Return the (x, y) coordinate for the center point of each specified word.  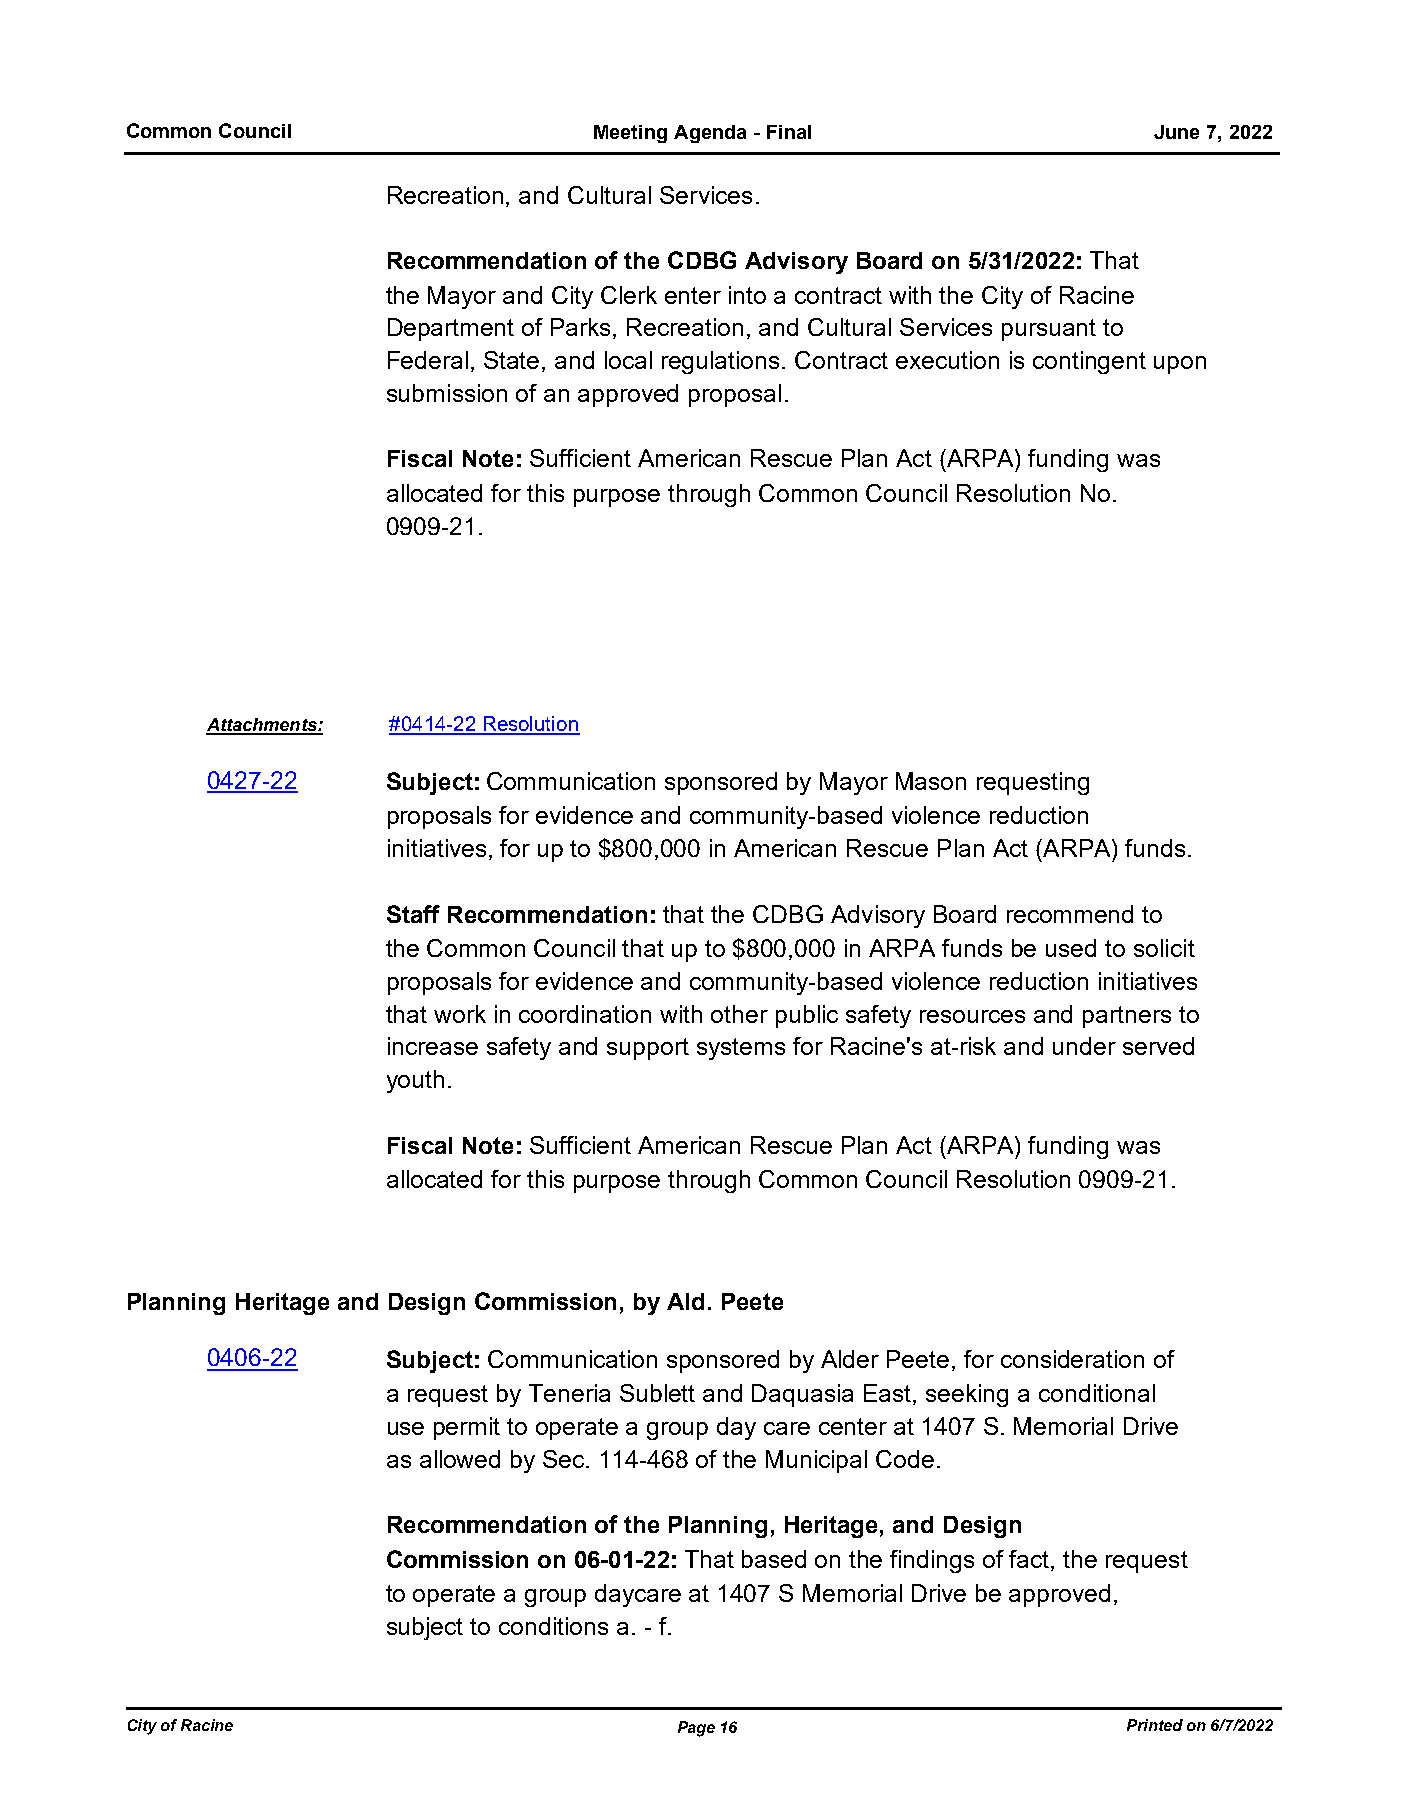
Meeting (630, 134)
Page (696, 1729)
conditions (553, 1626)
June (1176, 132)
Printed (1155, 1725)
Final (789, 132)
